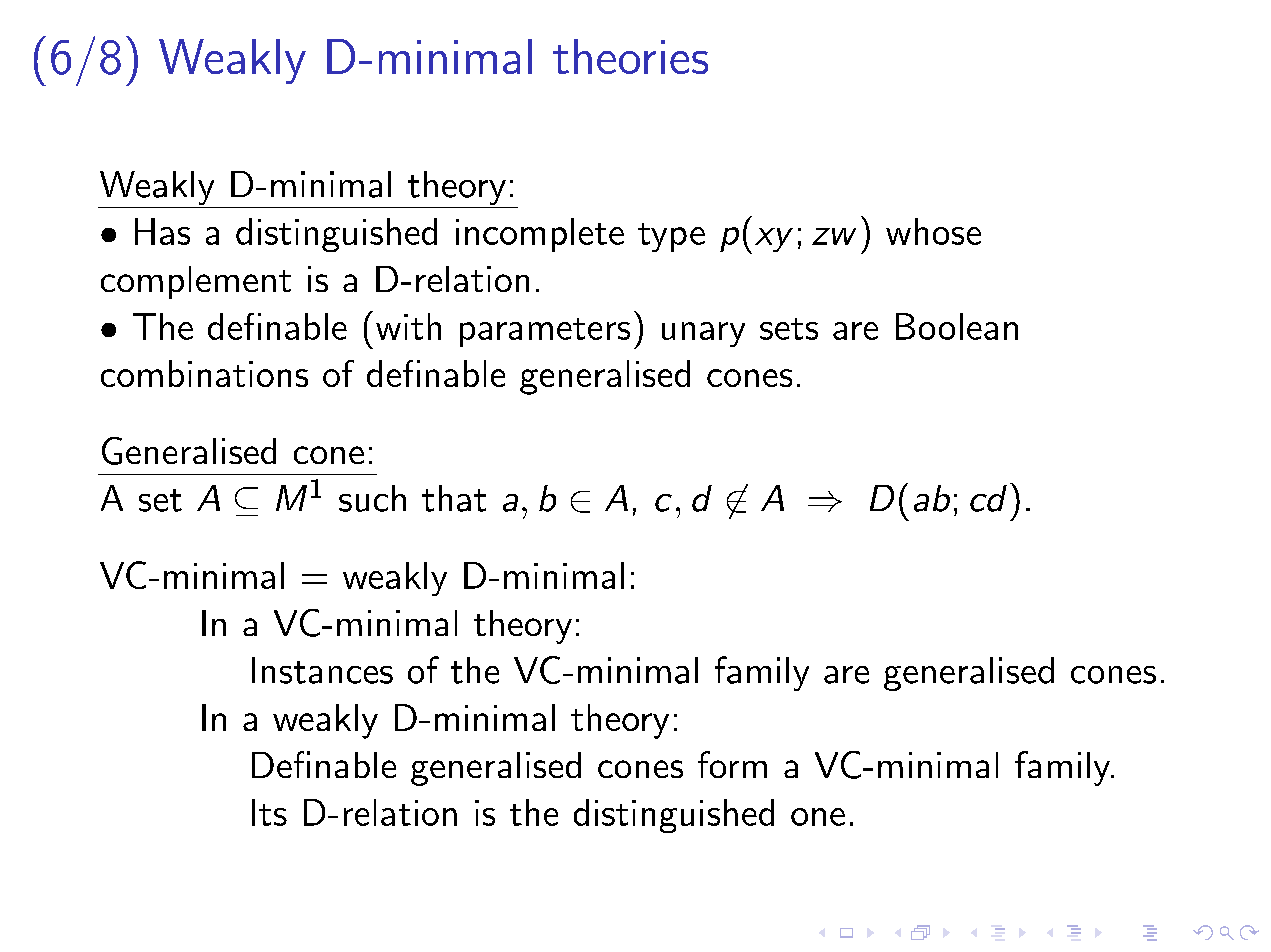 The height and width of the screenshot is (952, 1271). I want to click on sets, so click(789, 329).
